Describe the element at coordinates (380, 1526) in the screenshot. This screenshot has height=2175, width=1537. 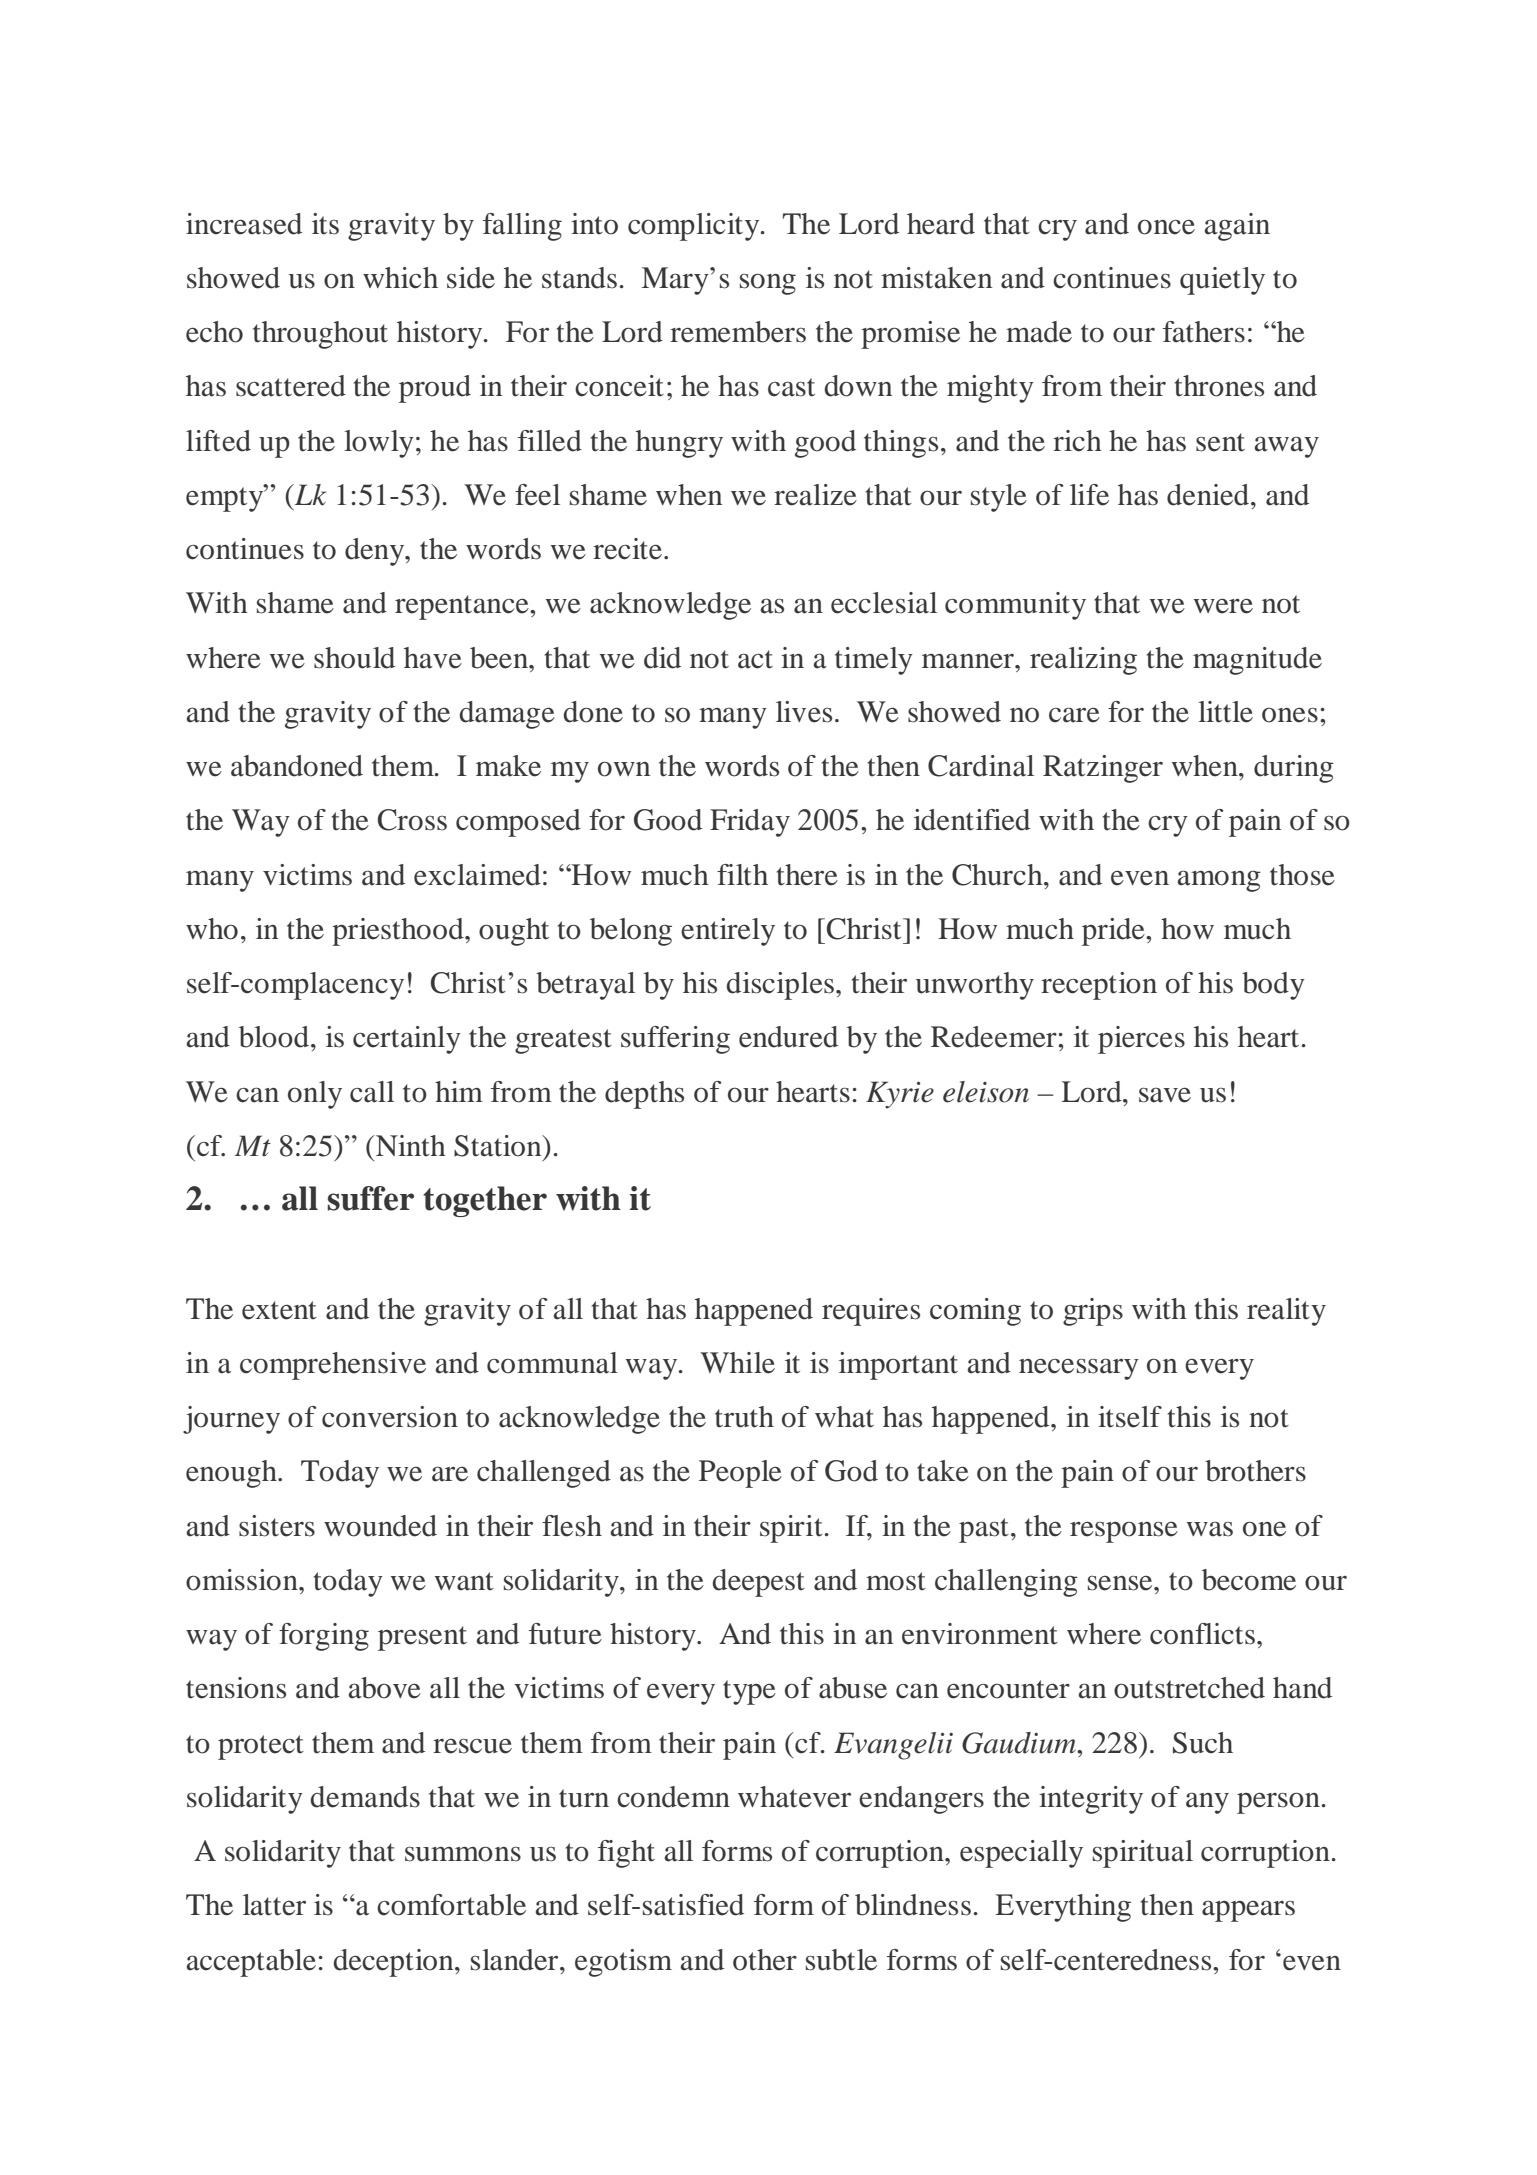
I see `wounded` at that location.
